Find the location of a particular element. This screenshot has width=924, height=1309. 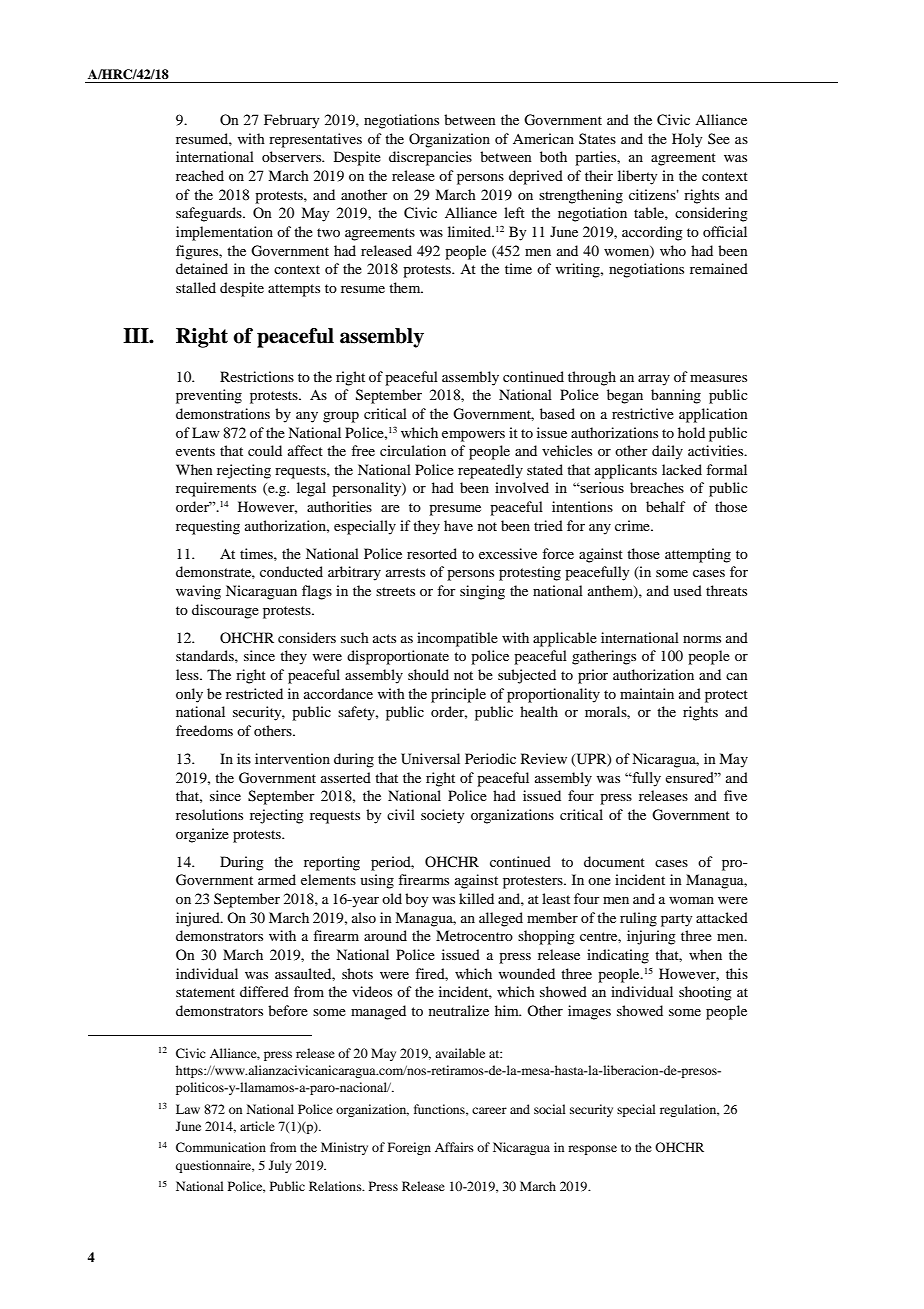

resolutions is located at coordinates (209, 814).
